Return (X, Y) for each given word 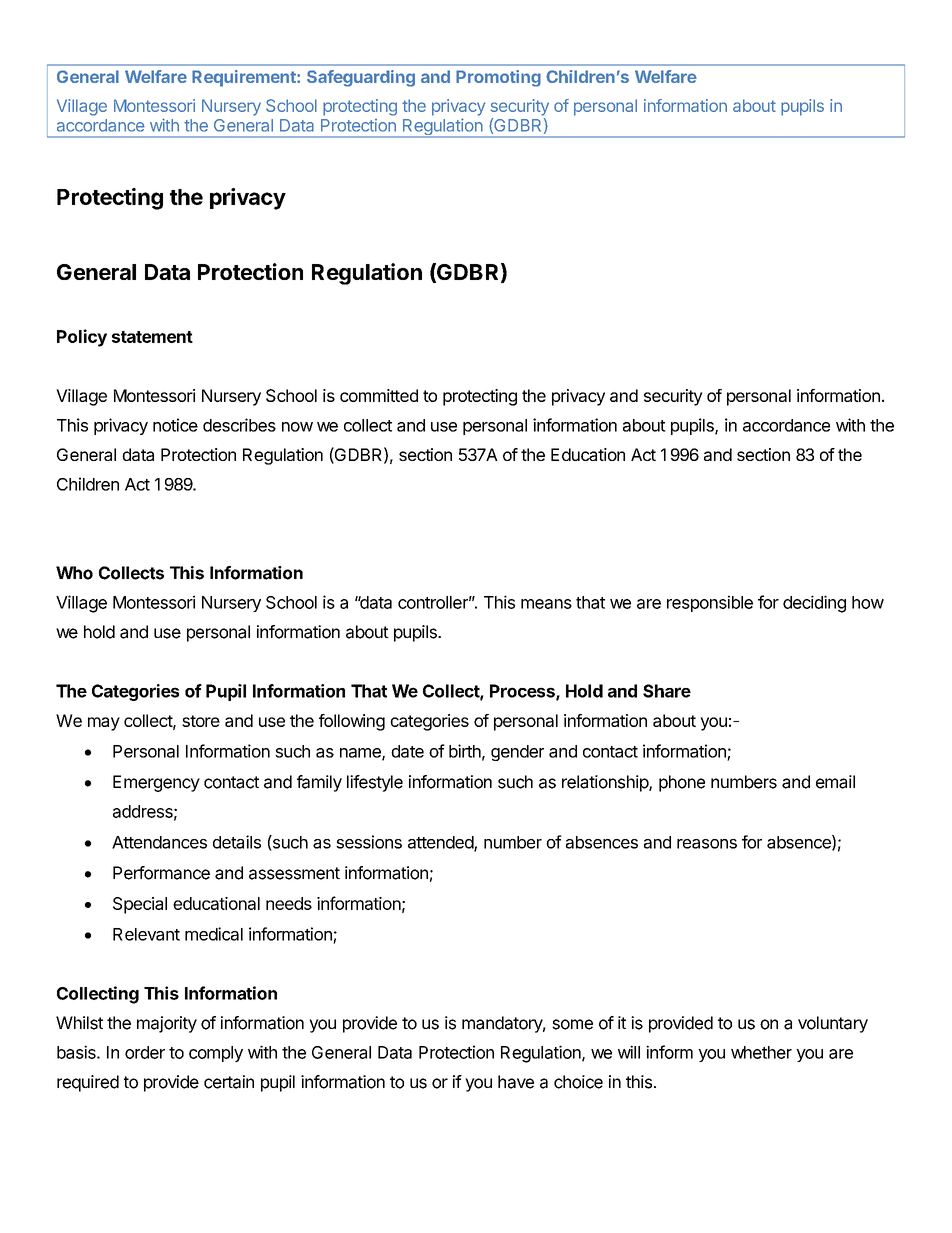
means (546, 604)
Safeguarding (361, 78)
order (145, 1052)
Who (74, 573)
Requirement (245, 78)
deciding (814, 604)
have (516, 1082)
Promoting (498, 78)
